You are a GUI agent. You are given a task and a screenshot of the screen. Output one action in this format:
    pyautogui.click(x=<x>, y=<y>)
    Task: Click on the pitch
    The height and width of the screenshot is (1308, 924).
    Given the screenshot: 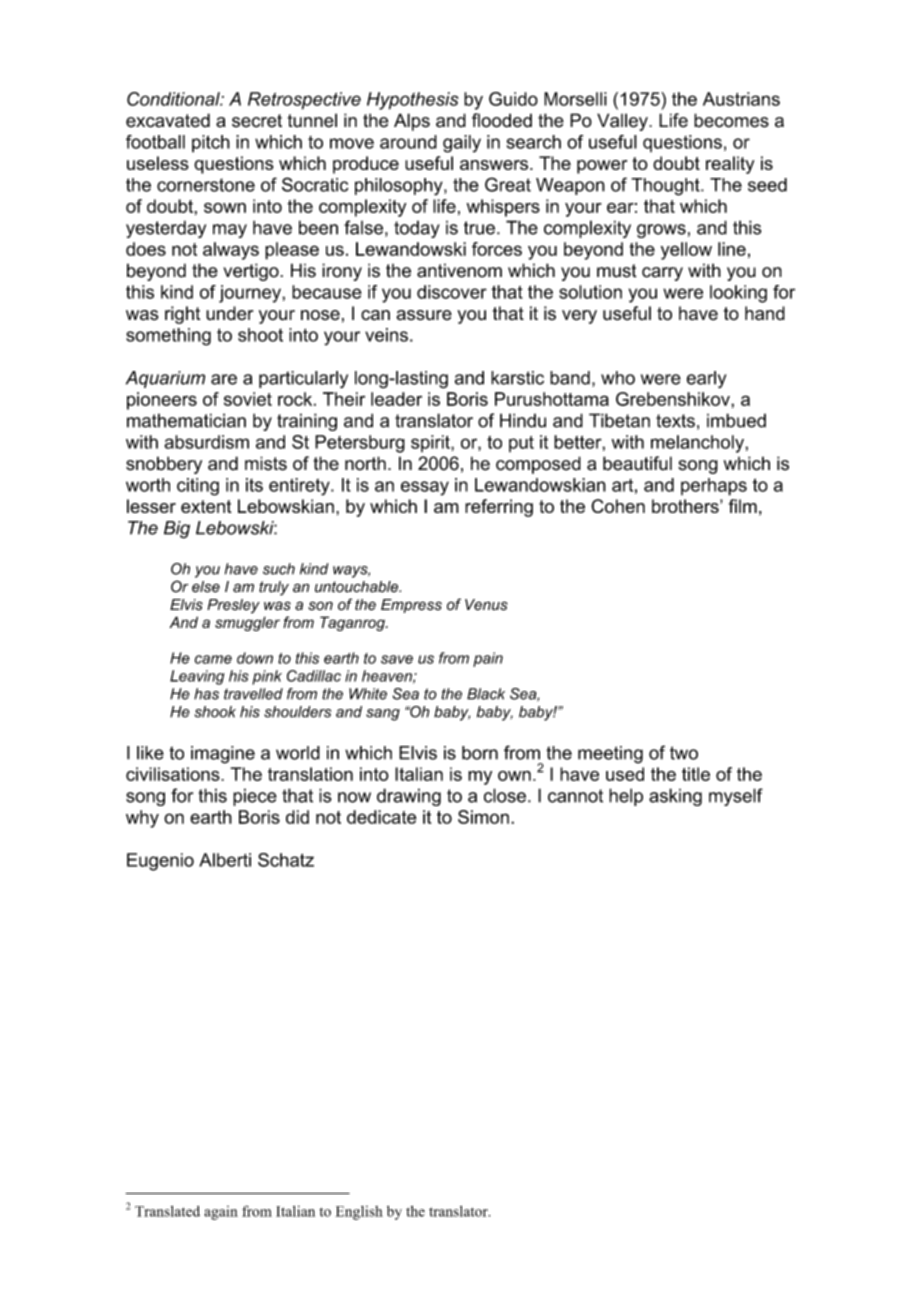 What is the action you would take?
    pyautogui.click(x=211, y=144)
